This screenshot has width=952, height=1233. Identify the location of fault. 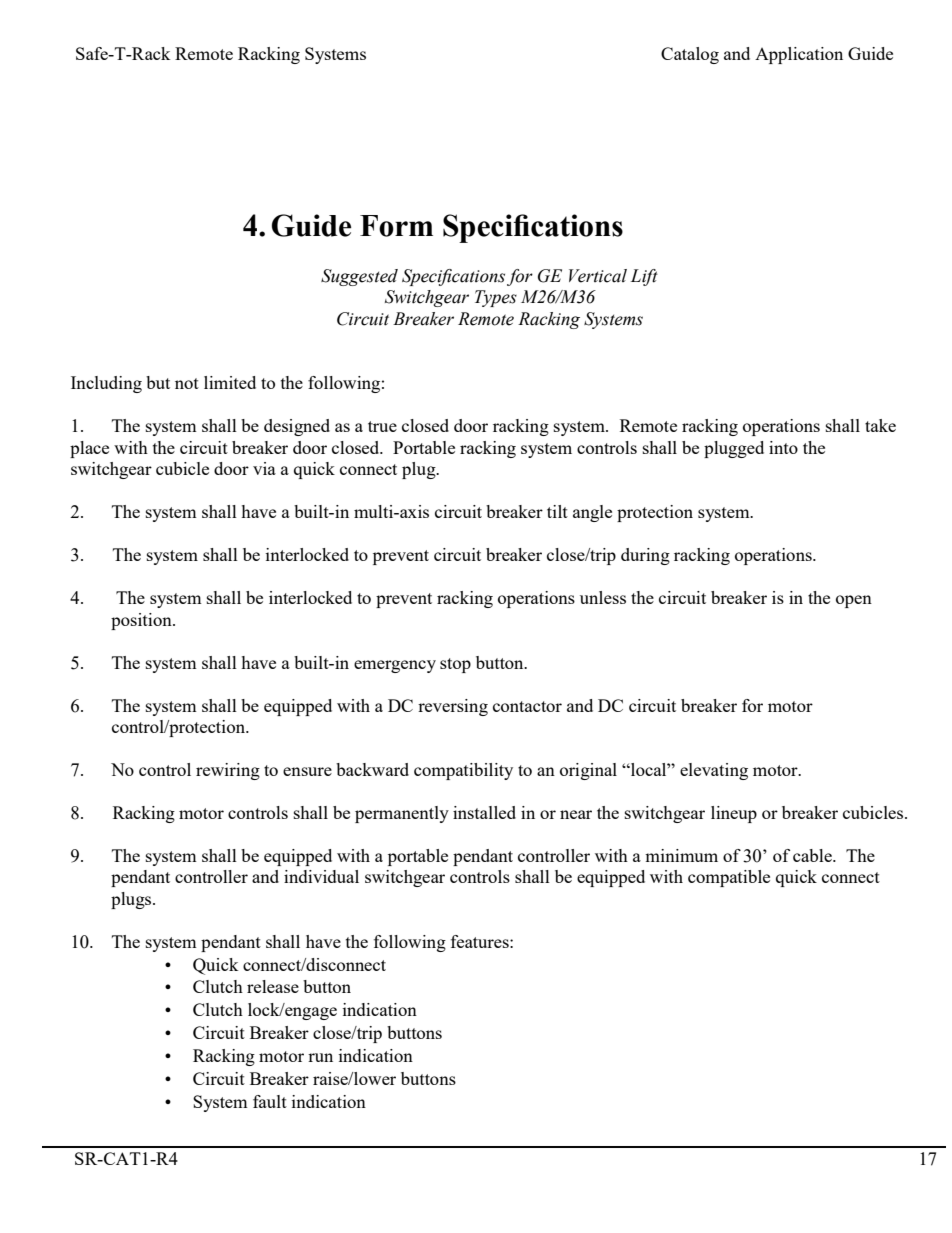
(270, 1101).
